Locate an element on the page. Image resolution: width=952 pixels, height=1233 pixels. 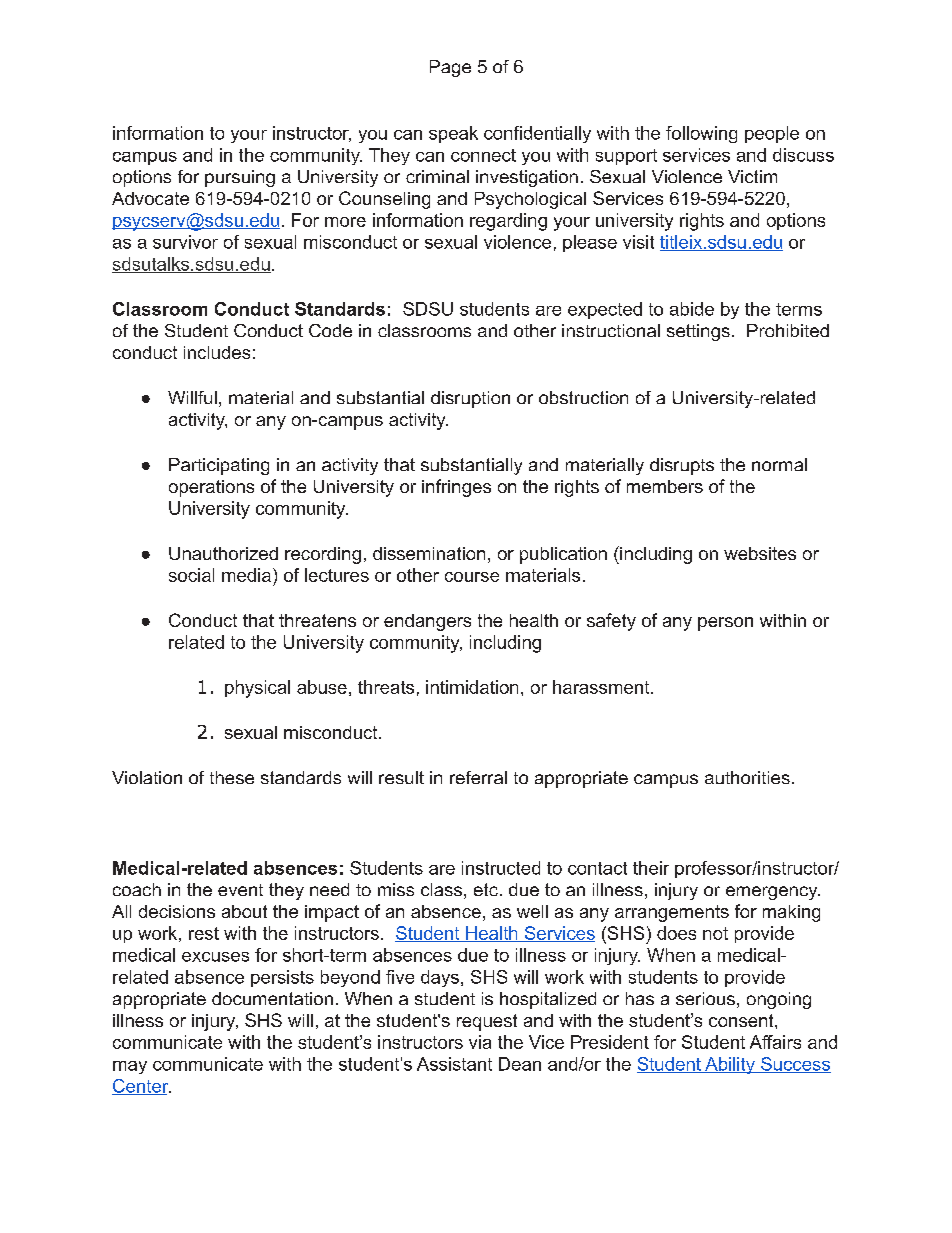
event is located at coordinates (240, 890).
